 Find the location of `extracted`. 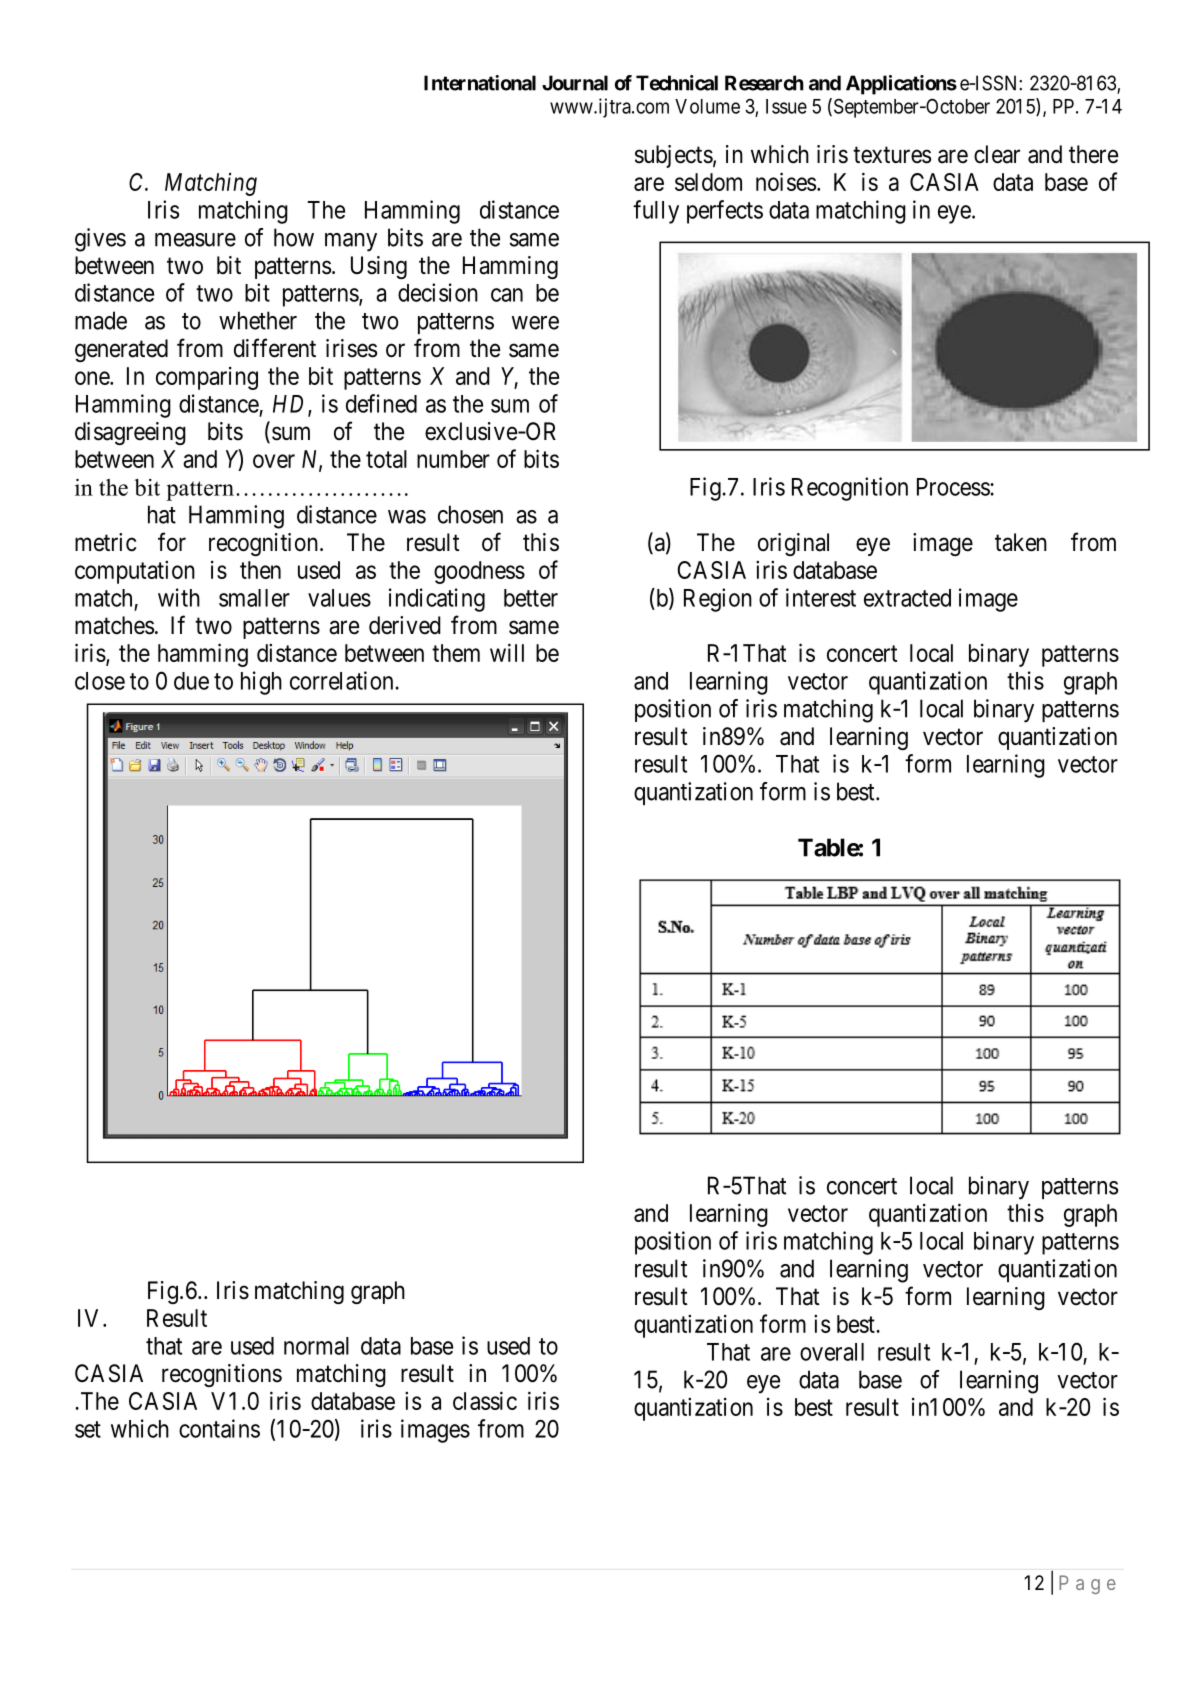

extracted is located at coordinates (907, 598).
